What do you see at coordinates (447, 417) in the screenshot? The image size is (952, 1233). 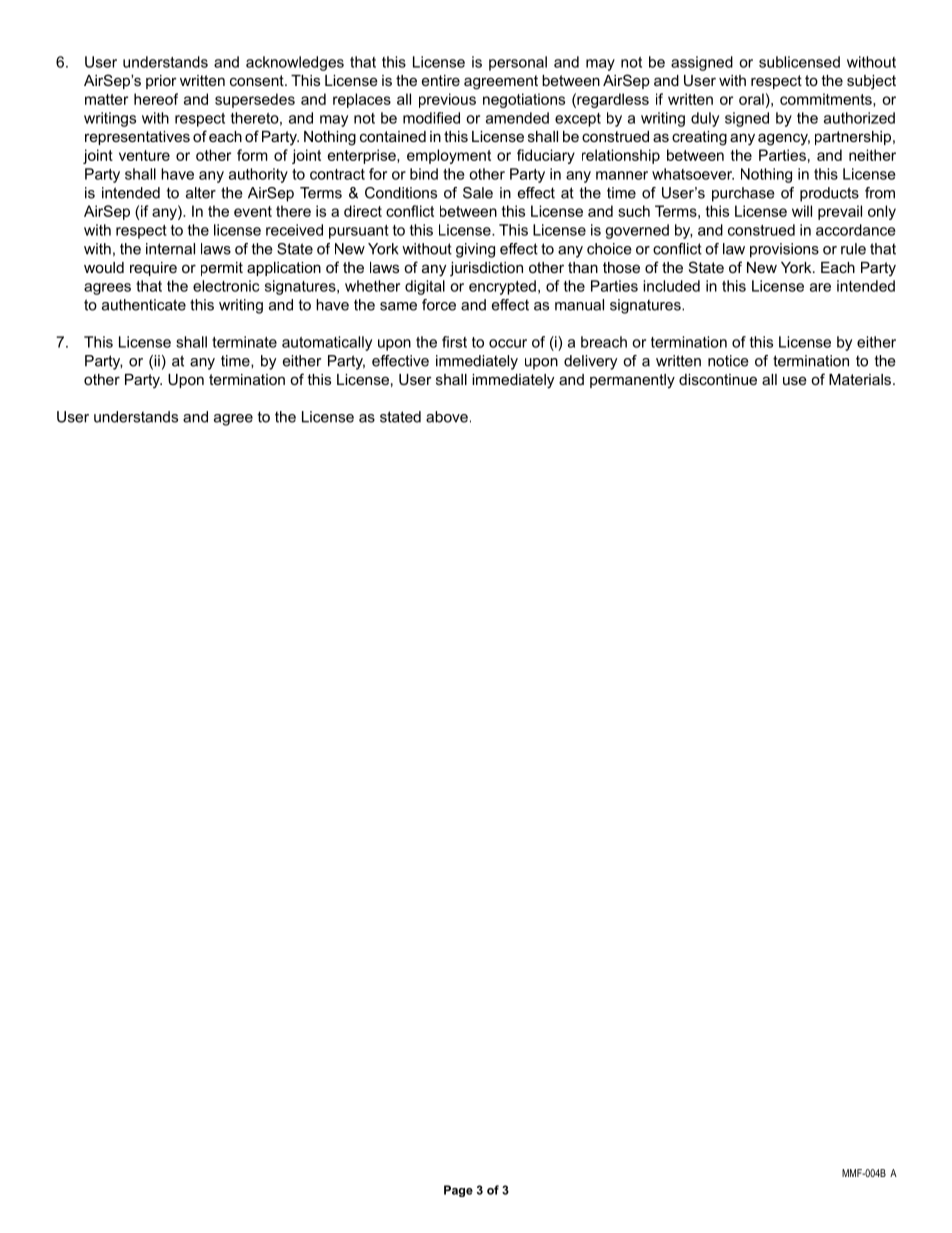 I see `above` at bounding box center [447, 417].
